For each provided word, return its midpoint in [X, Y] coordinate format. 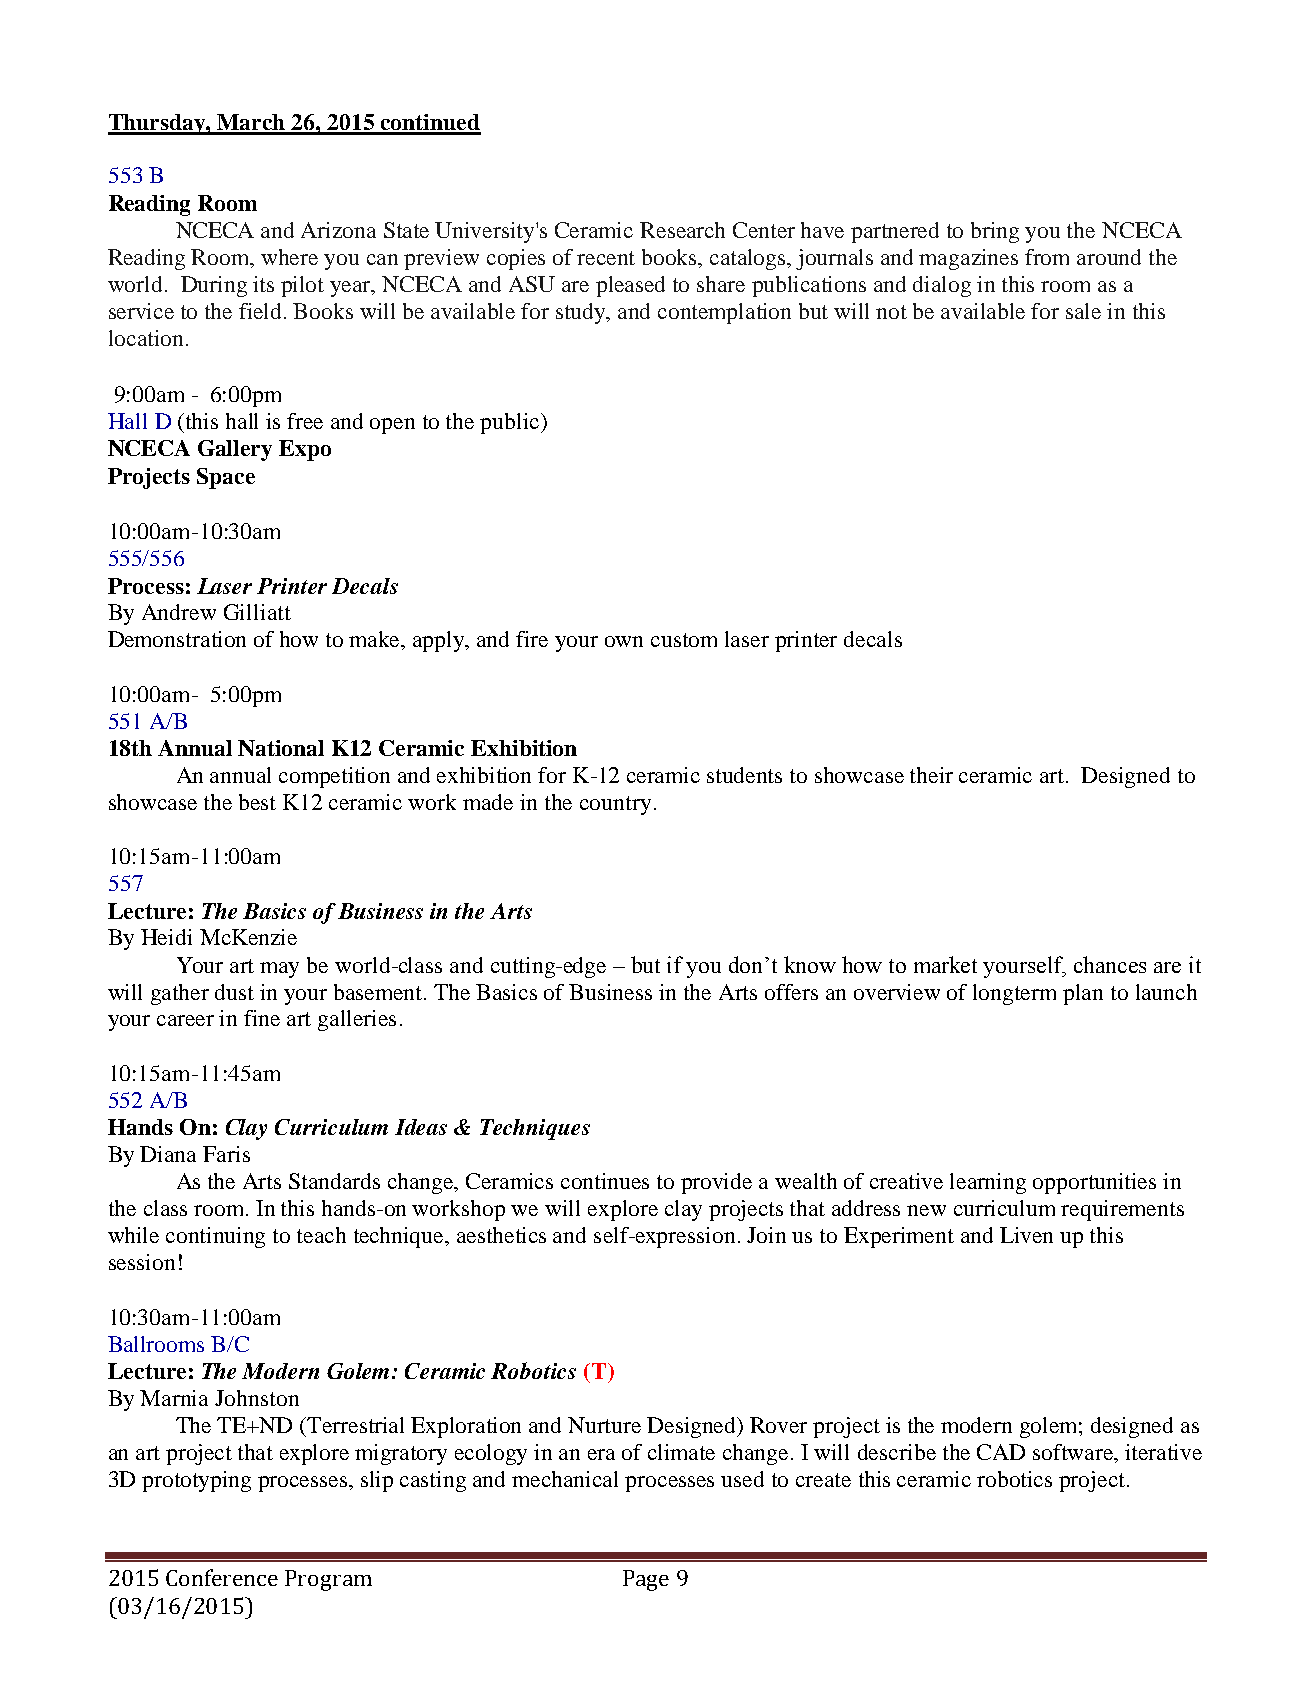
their [931, 775]
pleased [630, 286]
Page [646, 1580]
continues [605, 1181]
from [1047, 257]
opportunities [1094, 1183]
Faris [226, 1154]
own [624, 641]
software [1074, 1453]
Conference [222, 1577]
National [281, 748]
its [263, 284]
